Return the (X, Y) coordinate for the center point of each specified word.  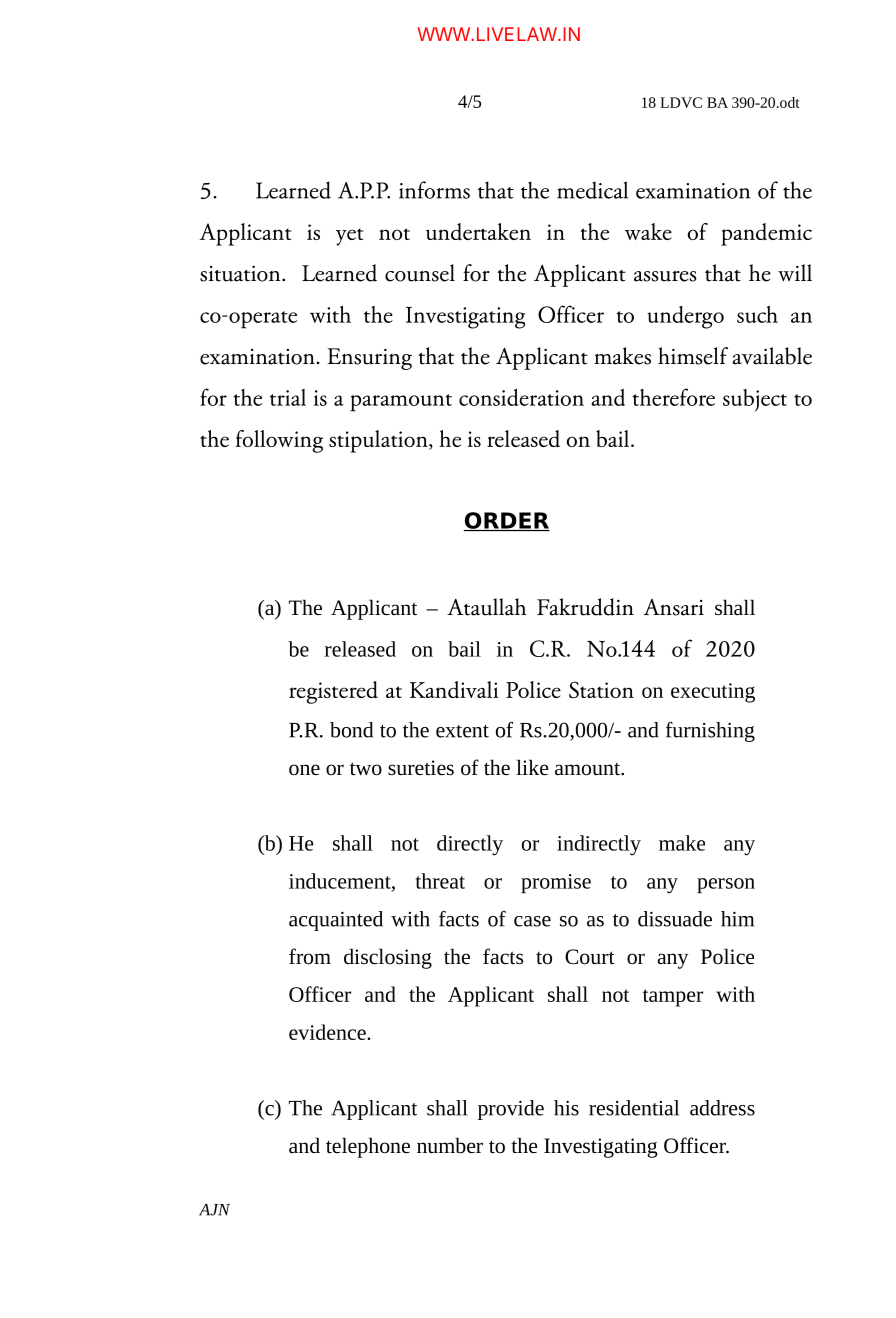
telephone (368, 1147)
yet (350, 237)
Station (601, 690)
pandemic (766, 234)
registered (333, 692)
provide (511, 1110)
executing (713, 693)
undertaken (478, 231)
